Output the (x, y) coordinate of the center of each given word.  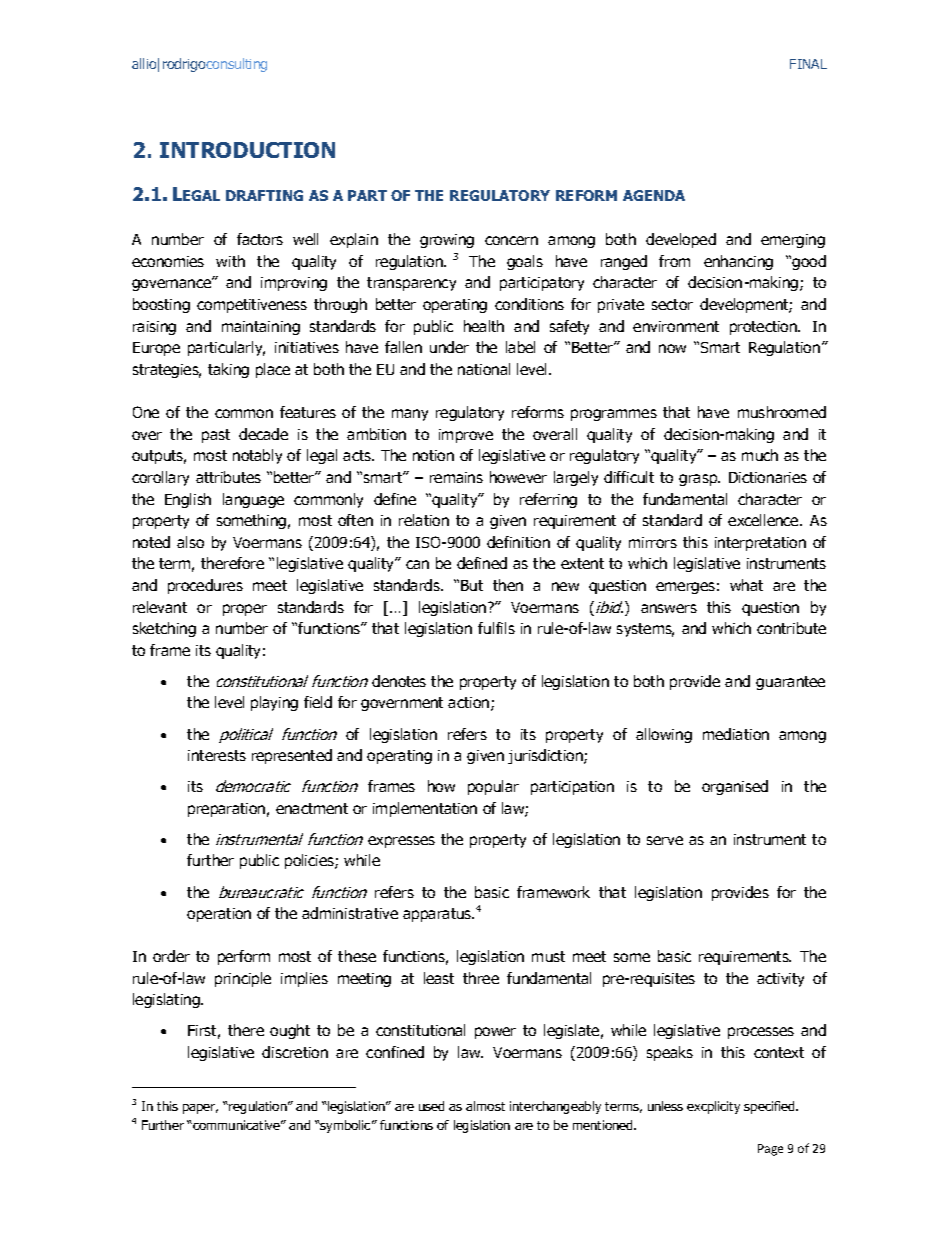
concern (511, 240)
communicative (237, 1125)
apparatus (438, 915)
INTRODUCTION (247, 150)
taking (228, 370)
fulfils (496, 628)
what (746, 585)
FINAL (808, 64)
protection (764, 328)
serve (665, 840)
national (484, 369)
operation (219, 915)
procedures (205, 586)
